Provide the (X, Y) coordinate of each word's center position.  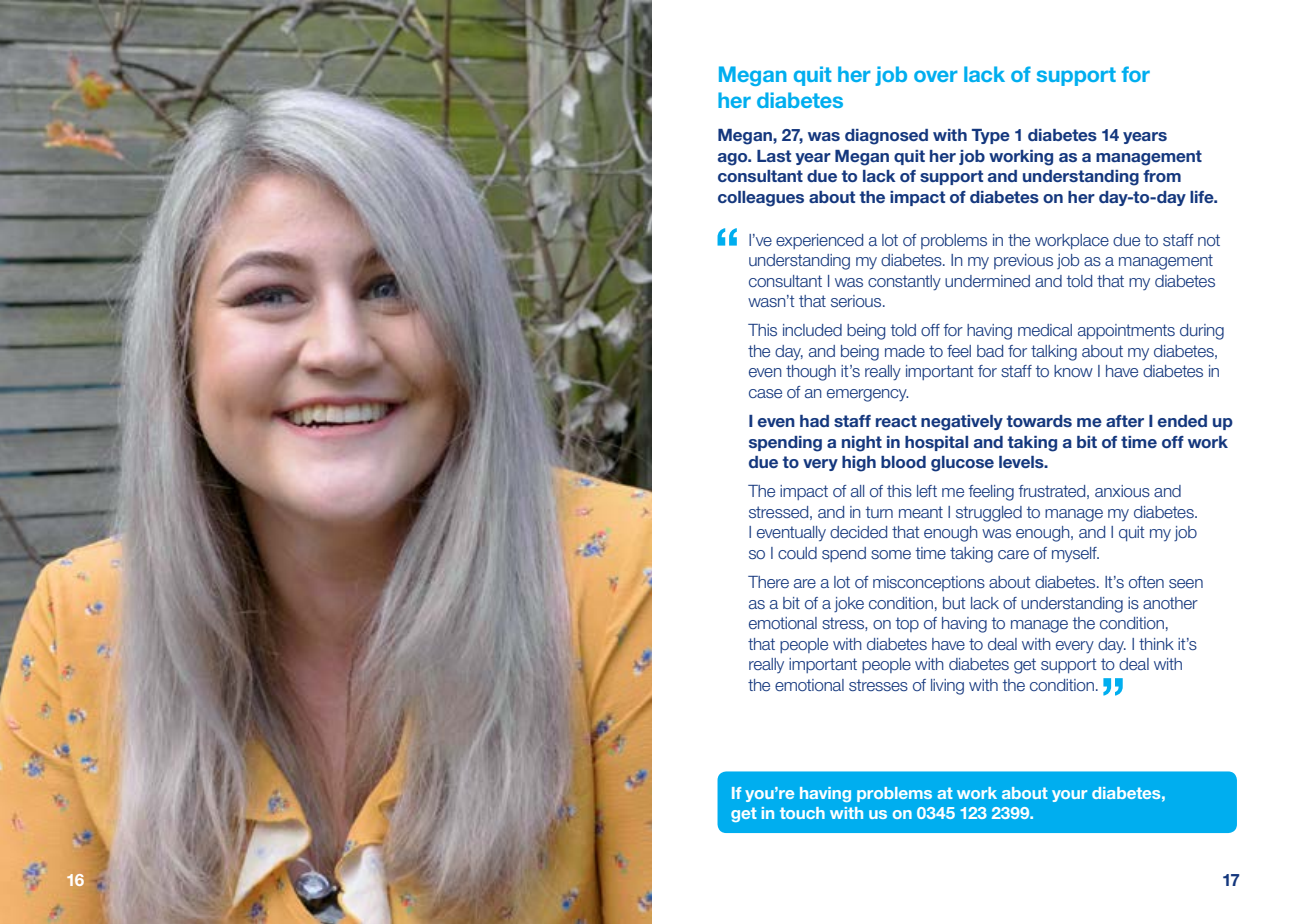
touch (802, 813)
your (1069, 796)
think (1156, 644)
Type (991, 136)
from (1162, 176)
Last (774, 156)
